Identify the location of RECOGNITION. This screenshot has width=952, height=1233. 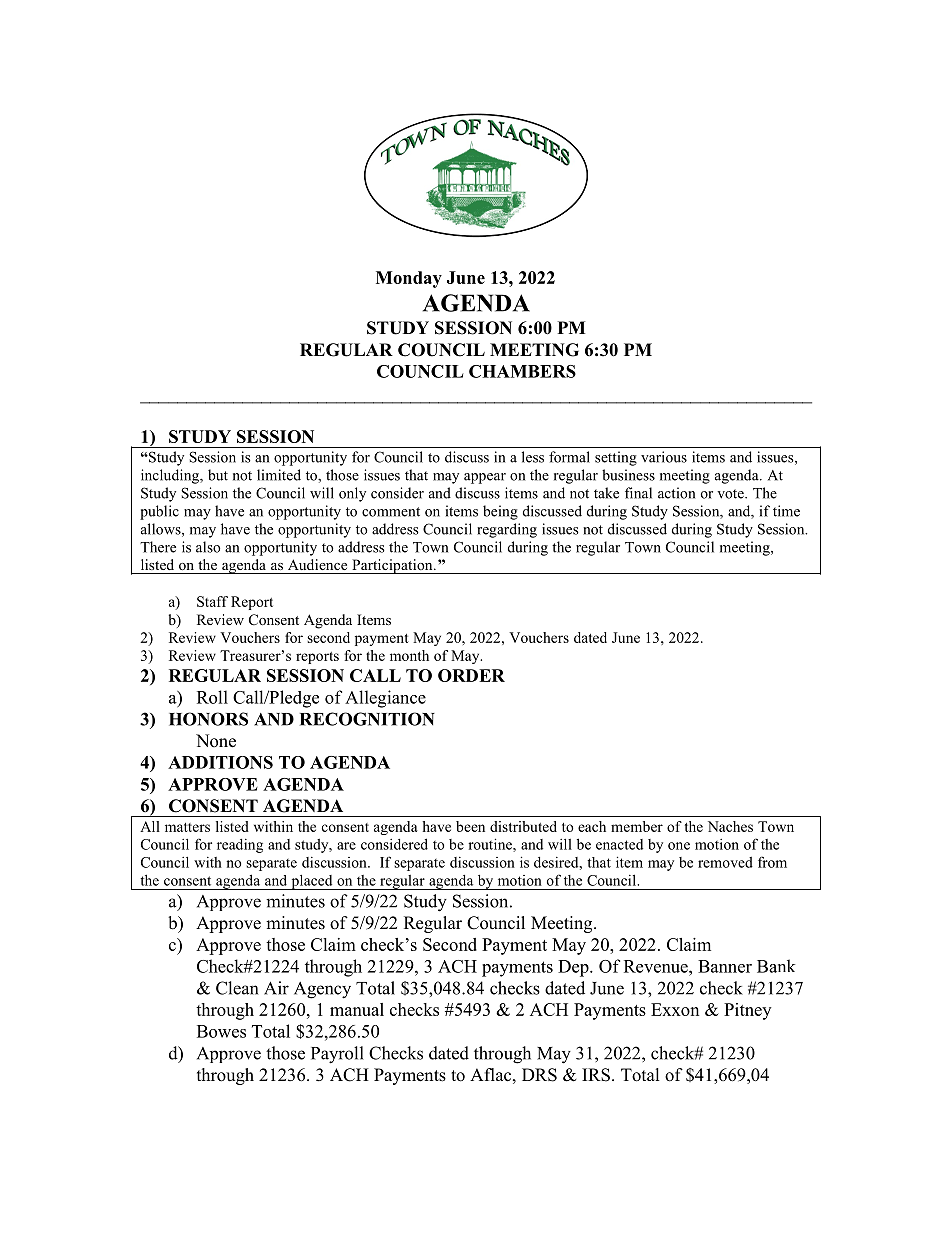
(367, 719).
